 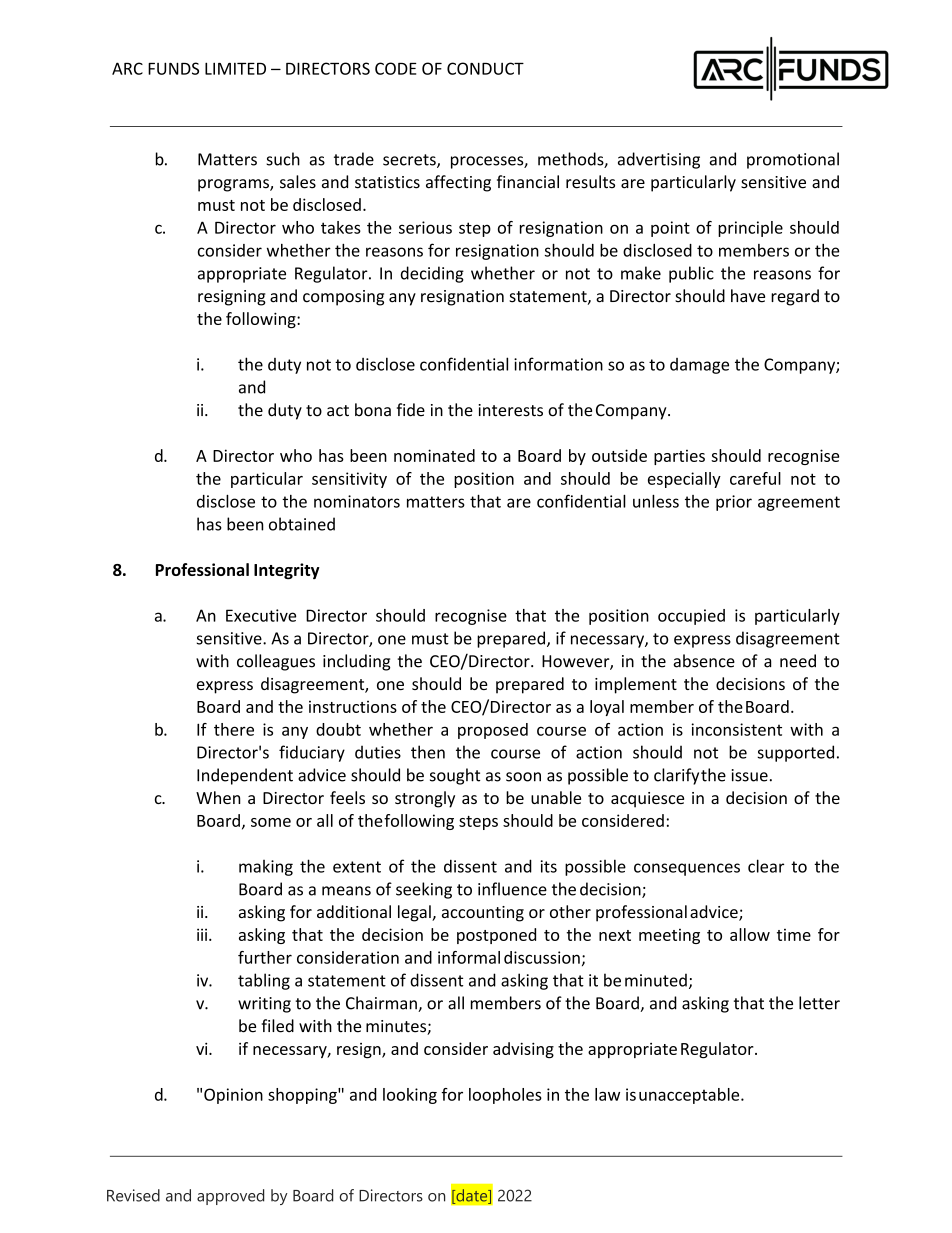 I want to click on nominated, so click(x=434, y=455).
